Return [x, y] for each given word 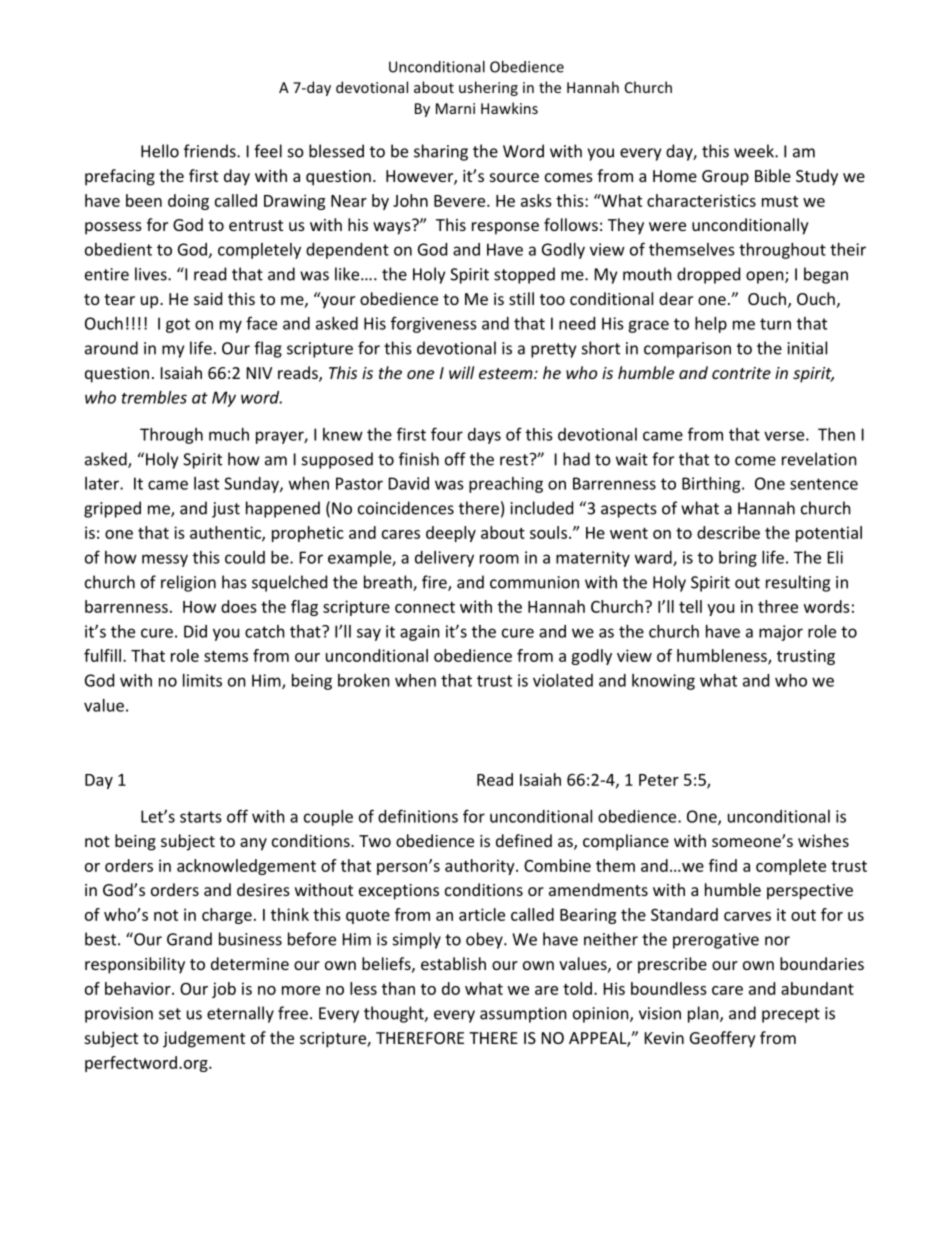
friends [211, 151]
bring [738, 559]
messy [165, 560]
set [170, 1014]
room [499, 559]
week [755, 151]
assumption [523, 1015]
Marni [455, 108]
